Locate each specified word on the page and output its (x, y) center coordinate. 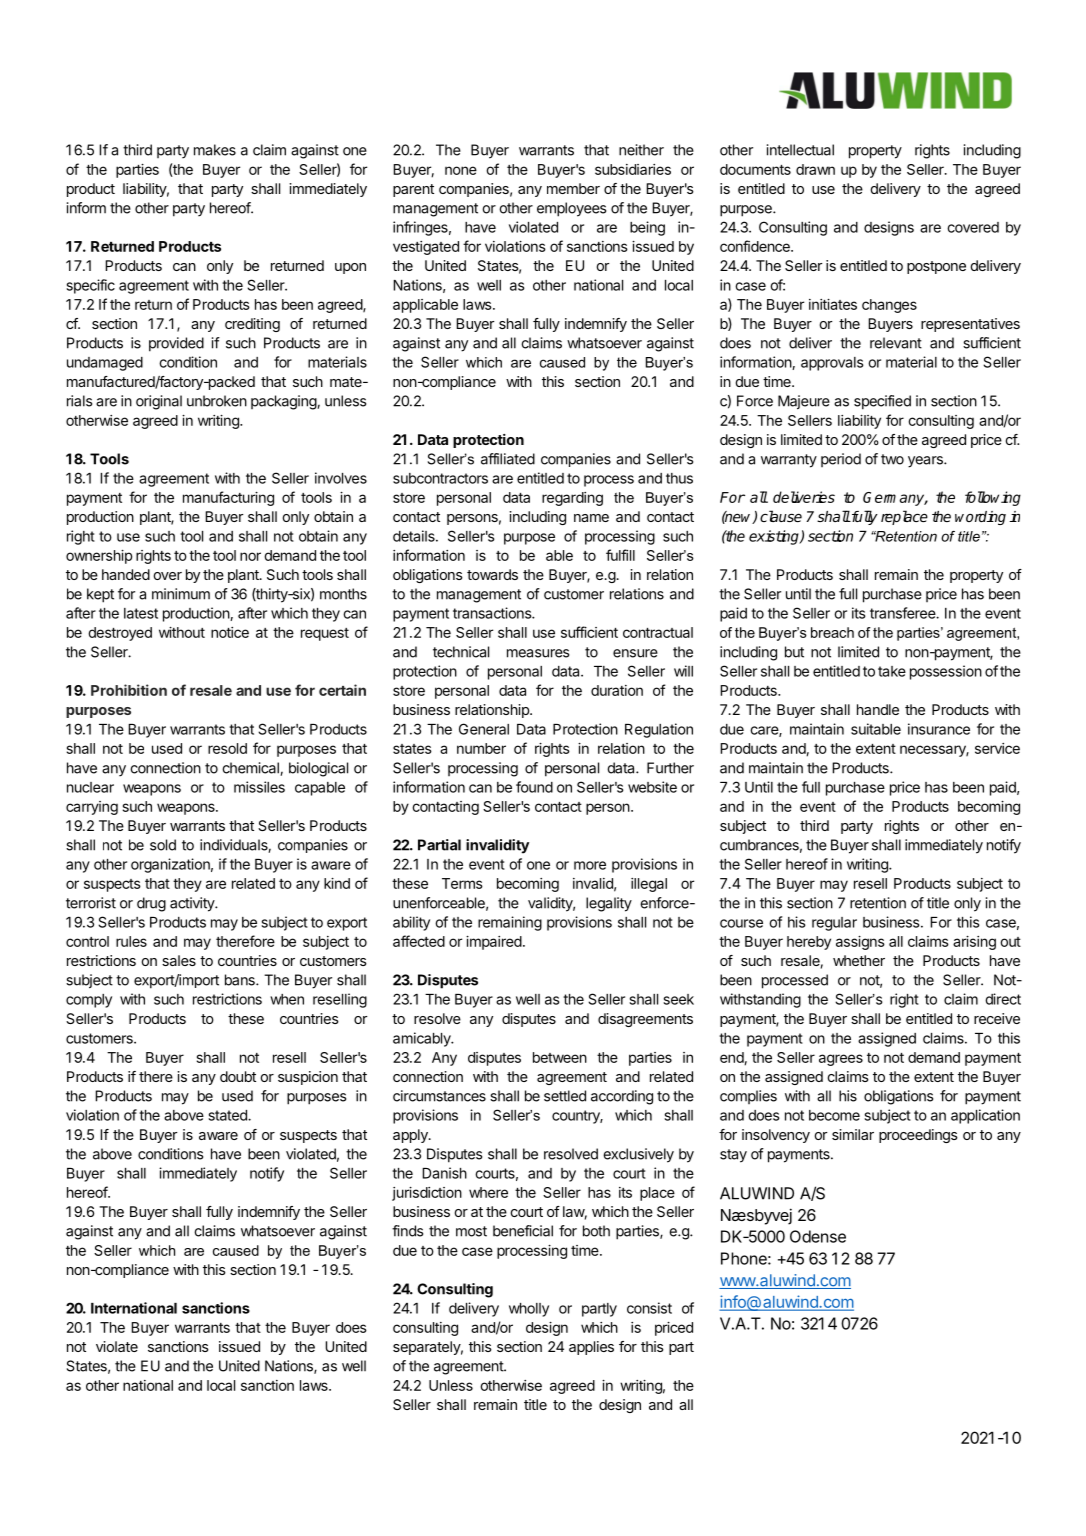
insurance (939, 729)
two (892, 459)
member (573, 188)
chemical (251, 769)
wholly (529, 1310)
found (534, 787)
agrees (841, 1060)
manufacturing (228, 498)
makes (215, 150)
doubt (238, 1076)
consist (649, 1308)
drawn (815, 169)
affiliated (508, 459)
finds (407, 1231)
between (560, 1057)
